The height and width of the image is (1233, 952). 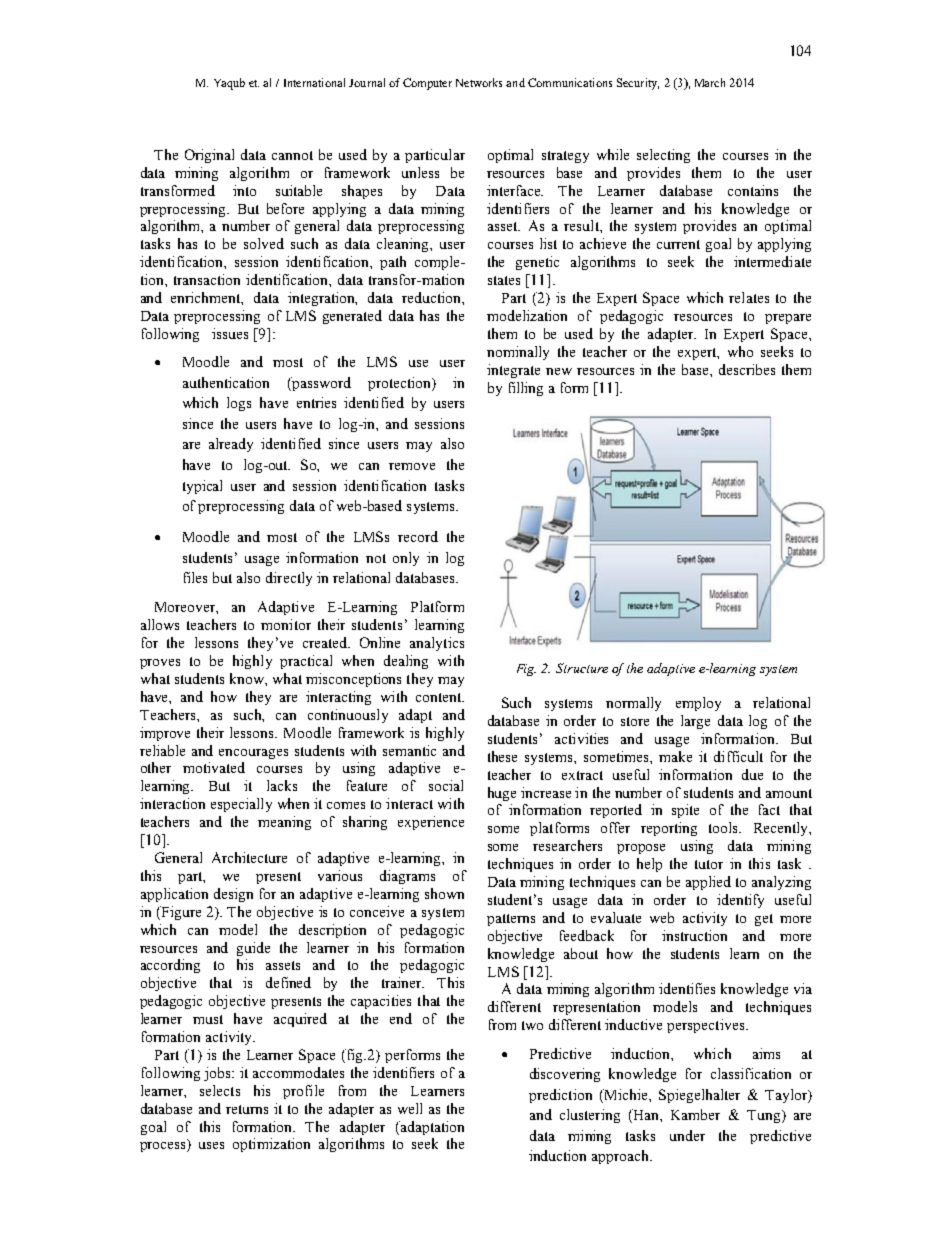 I want to click on huge, so click(x=502, y=794).
